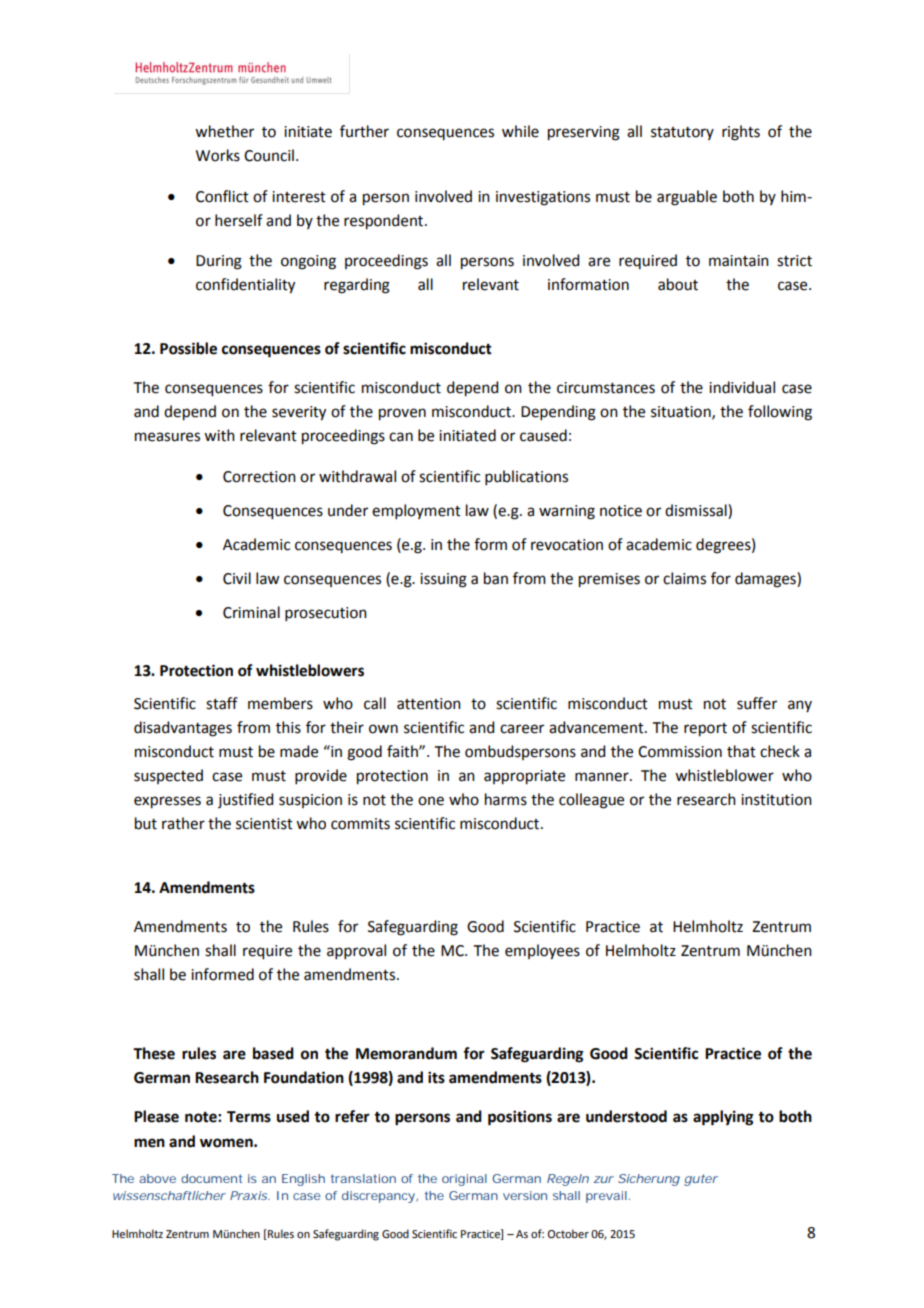 This page has height=1308, width=924. I want to click on Possible, so click(188, 348).
